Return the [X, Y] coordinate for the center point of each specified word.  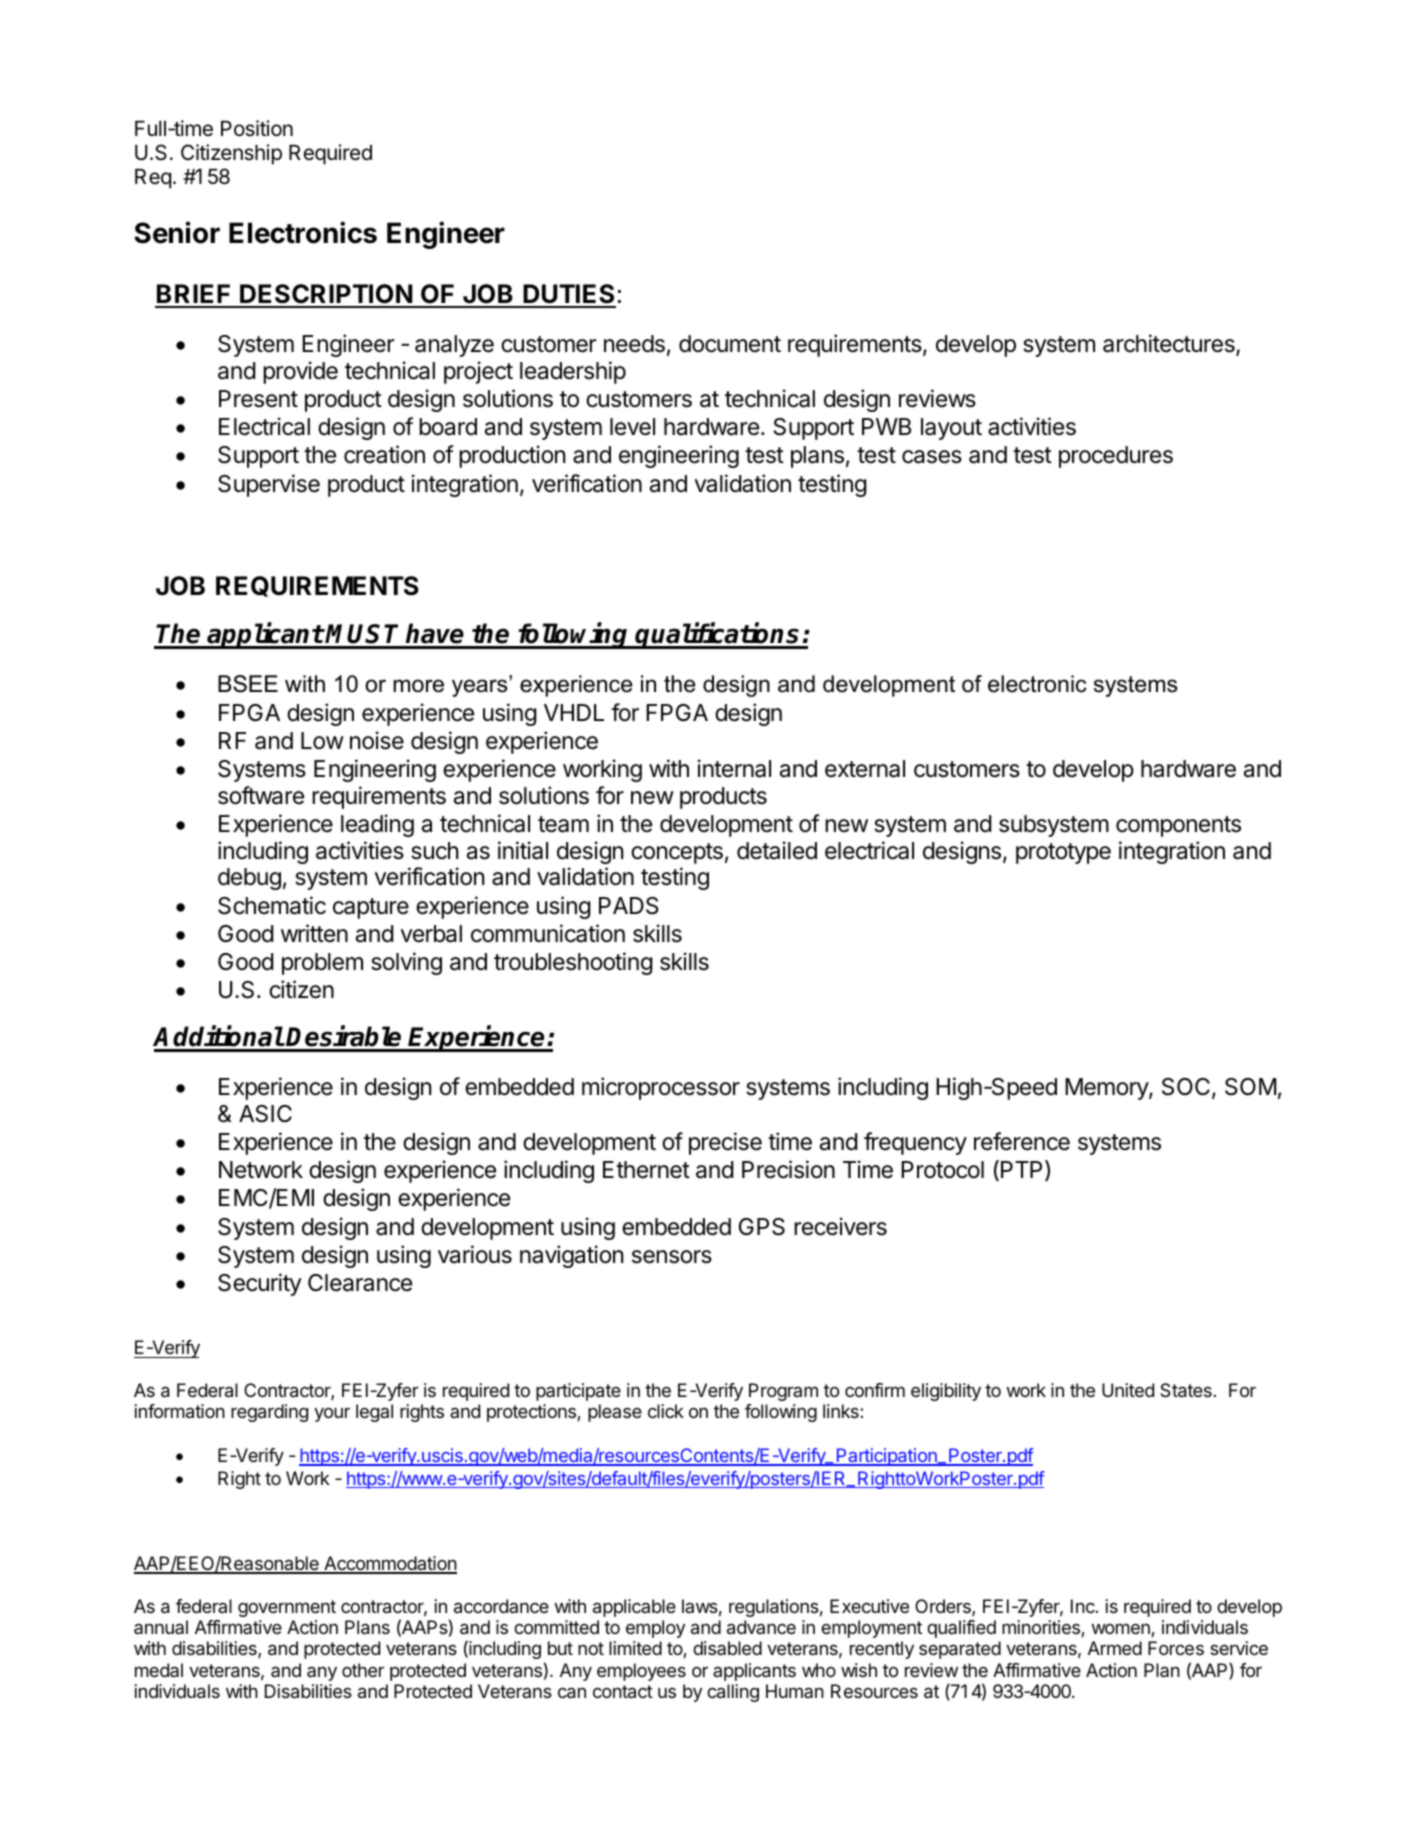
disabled [727, 1648]
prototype [1063, 853]
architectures [1170, 344]
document [730, 344]
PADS [629, 906]
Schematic [272, 905]
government [287, 1608]
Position [257, 128]
